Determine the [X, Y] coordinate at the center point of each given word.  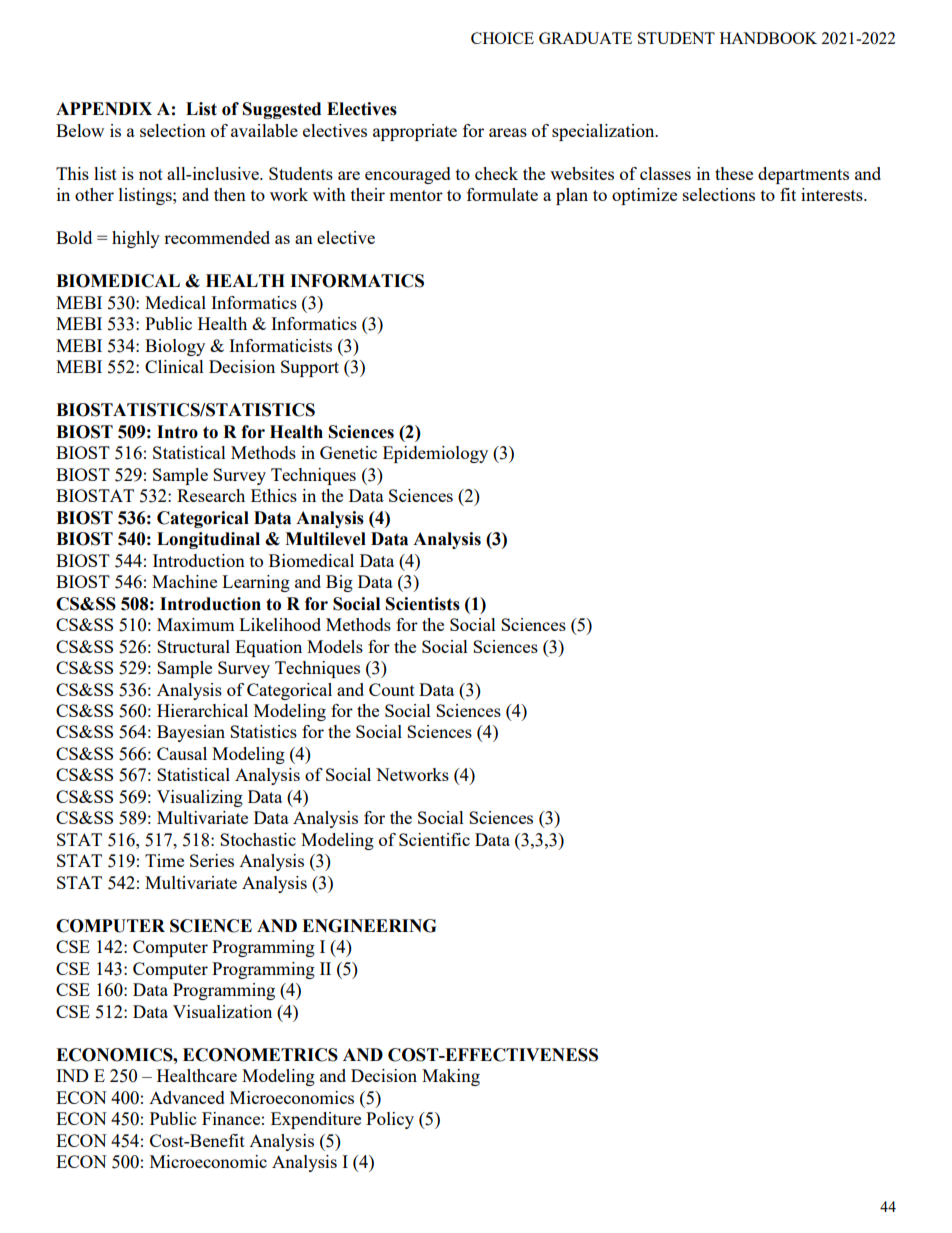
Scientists [423, 604]
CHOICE [502, 38]
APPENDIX [104, 108]
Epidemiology [435, 454]
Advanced [187, 1097]
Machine [184, 581]
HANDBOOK [768, 38]
